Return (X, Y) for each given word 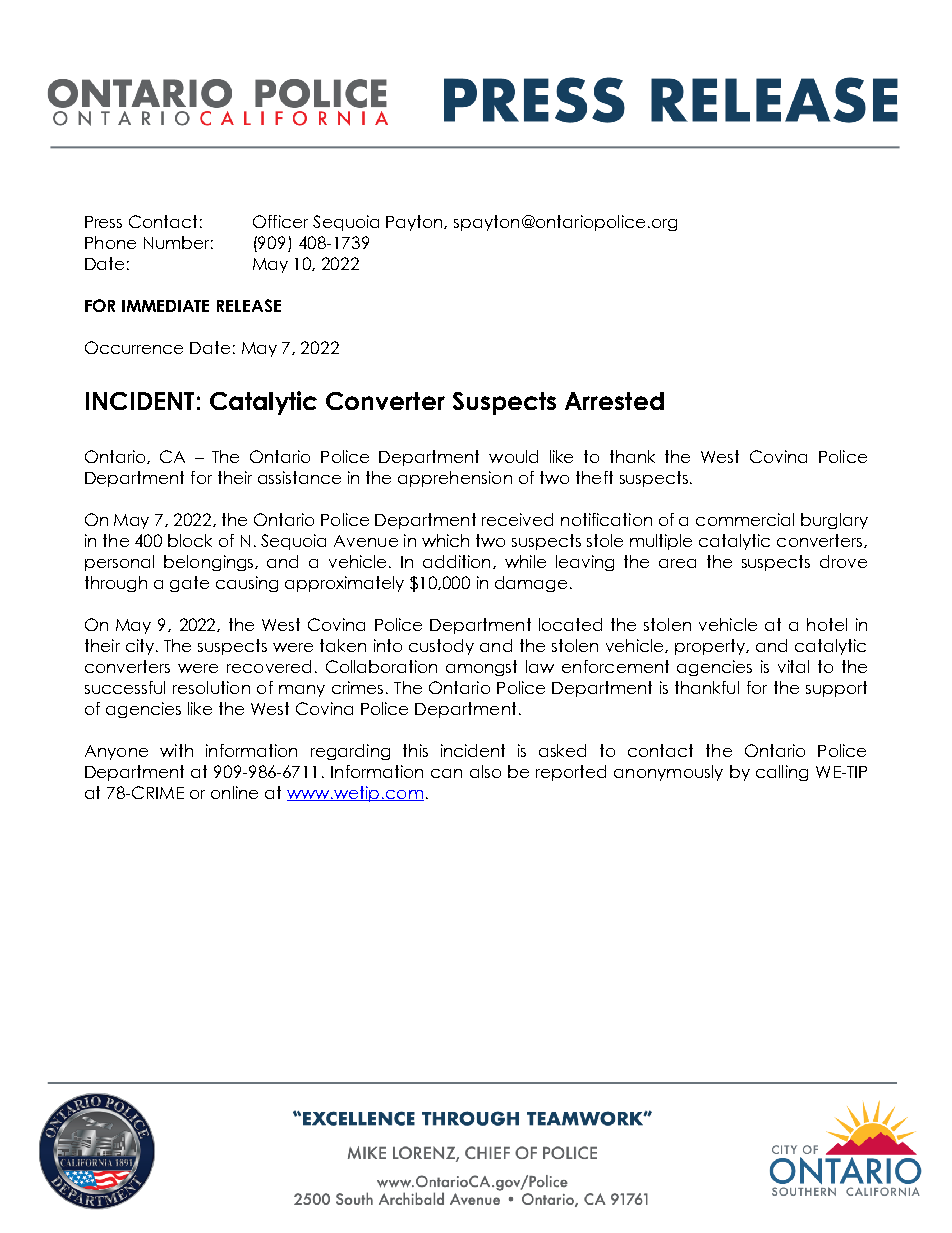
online (234, 792)
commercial (745, 519)
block (190, 540)
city (141, 647)
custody (441, 647)
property (711, 647)
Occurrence (134, 347)
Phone (110, 242)
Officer (280, 221)
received (517, 519)
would (513, 456)
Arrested (614, 401)
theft (594, 477)
